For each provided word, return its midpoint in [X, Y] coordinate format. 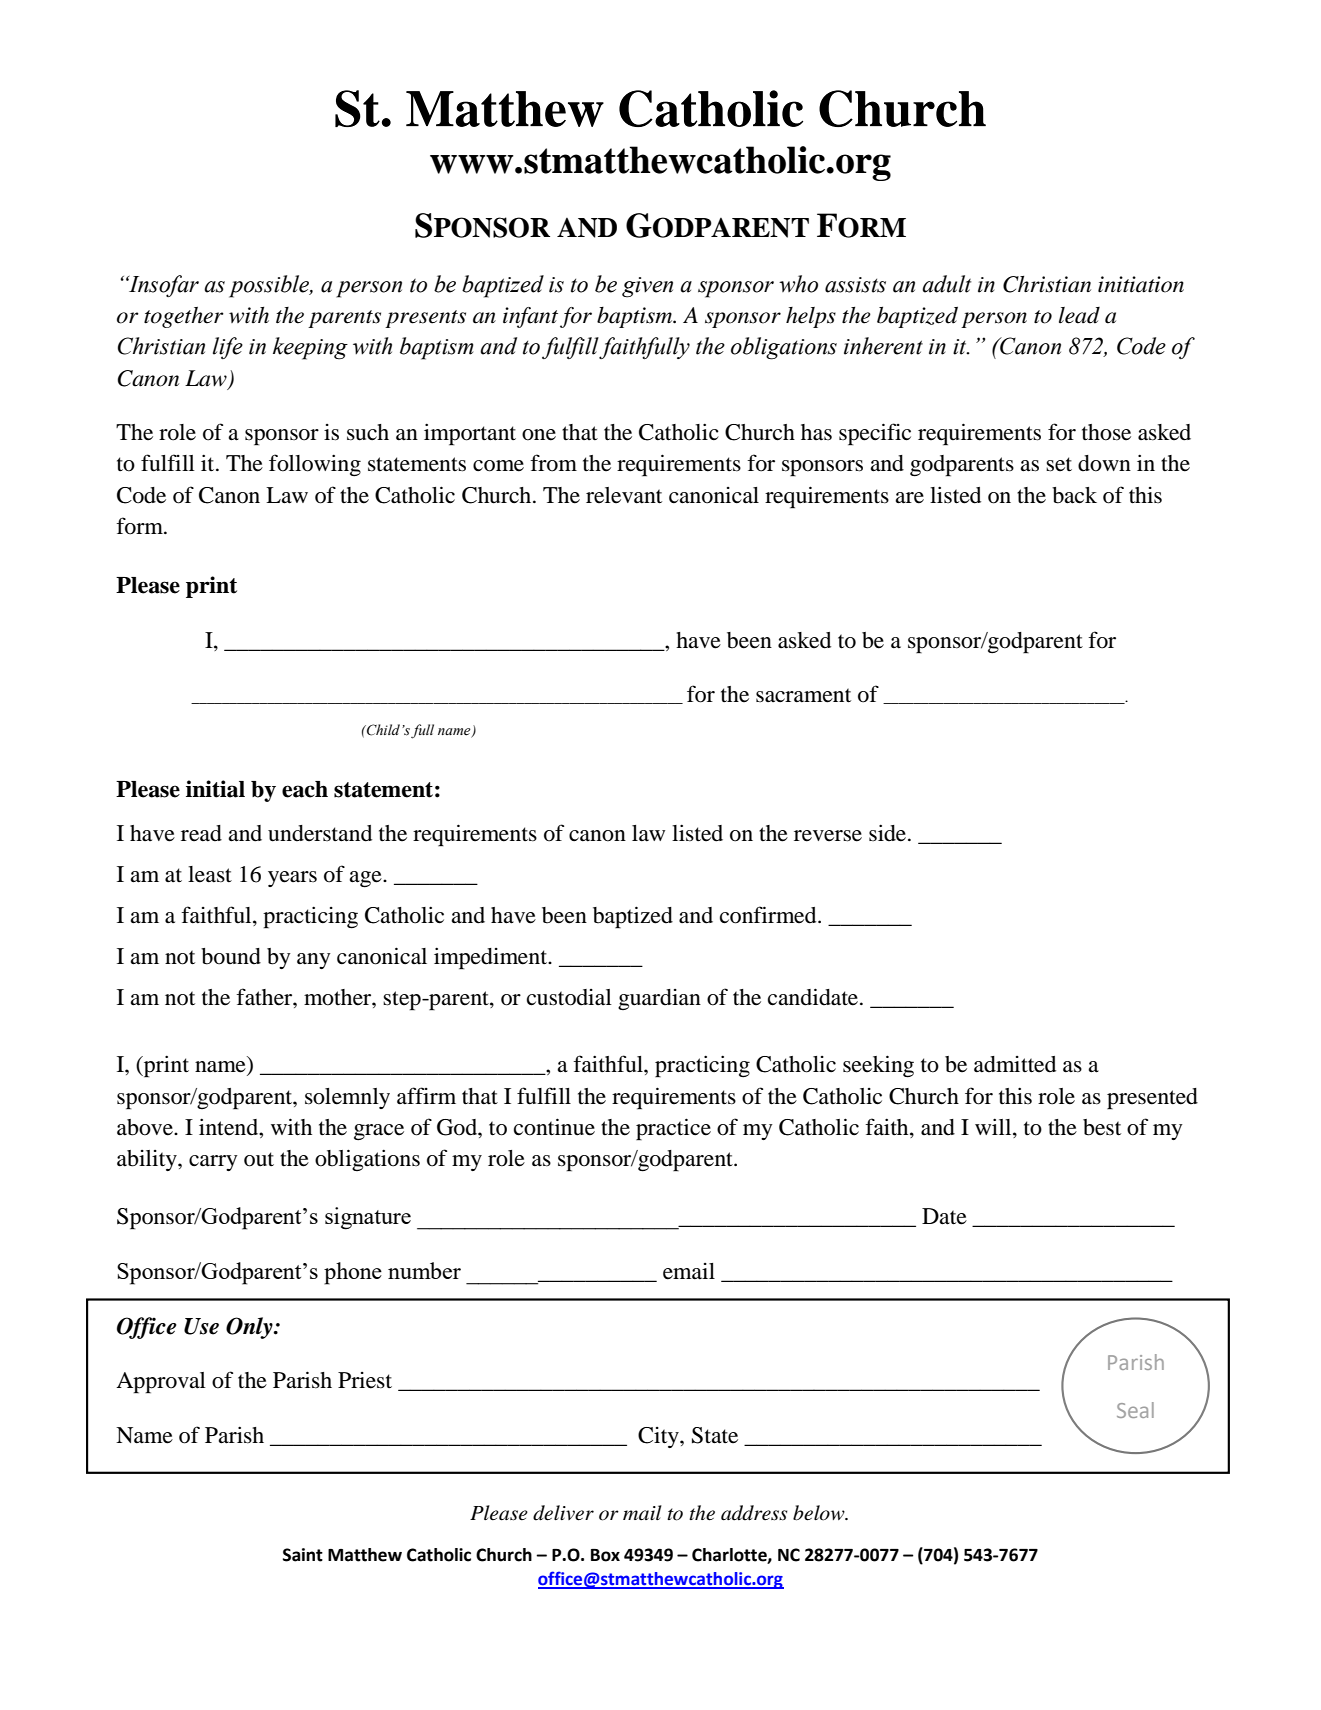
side [889, 833]
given [647, 287]
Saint [303, 1555]
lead [1079, 315]
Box [605, 1555]
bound [231, 956]
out [259, 1159]
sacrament [803, 695]
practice [673, 1129]
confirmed [769, 915]
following [315, 465]
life [228, 348]
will [994, 1128]
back [1074, 495]
